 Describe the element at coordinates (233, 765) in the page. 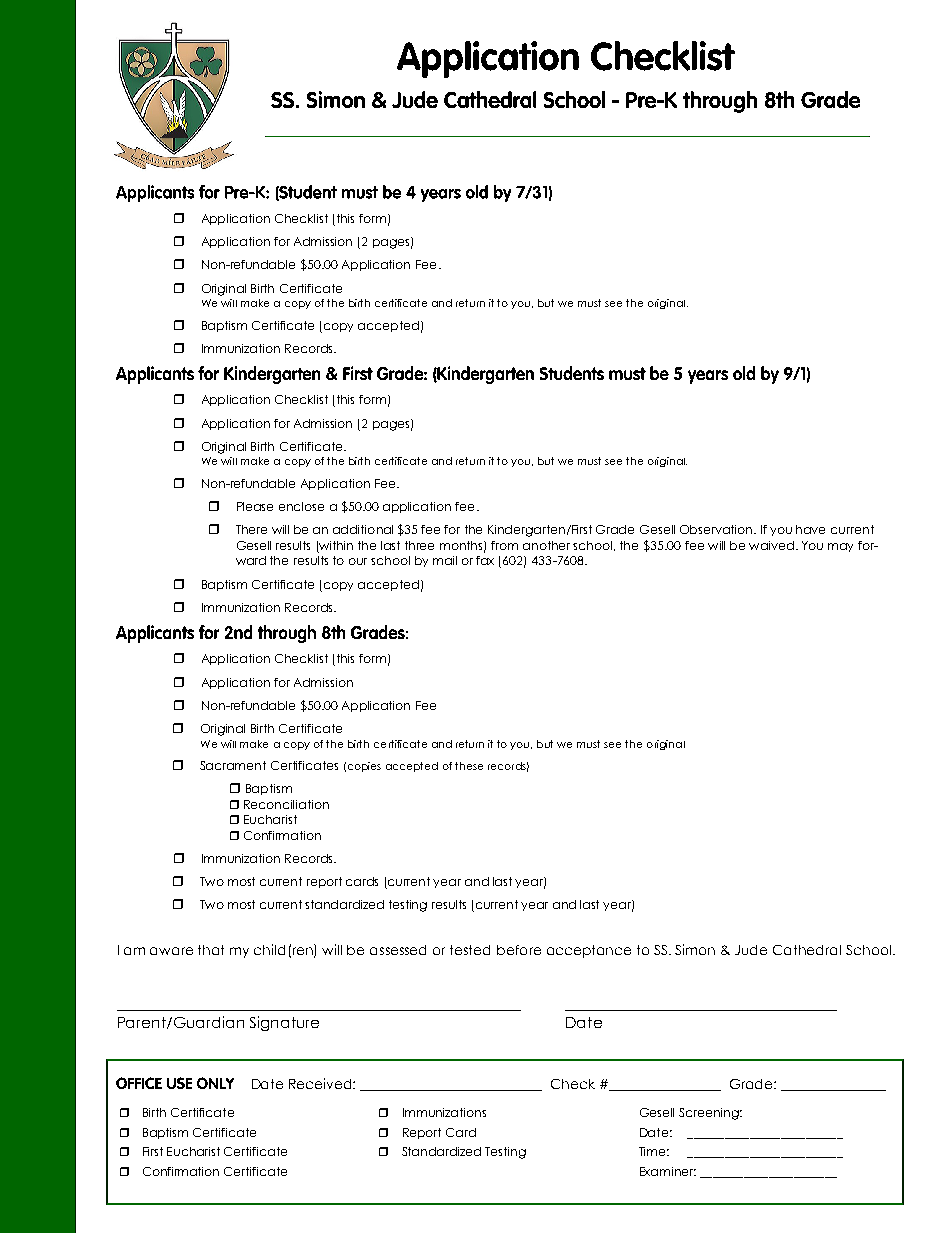

I see `Sacrament` at that location.
